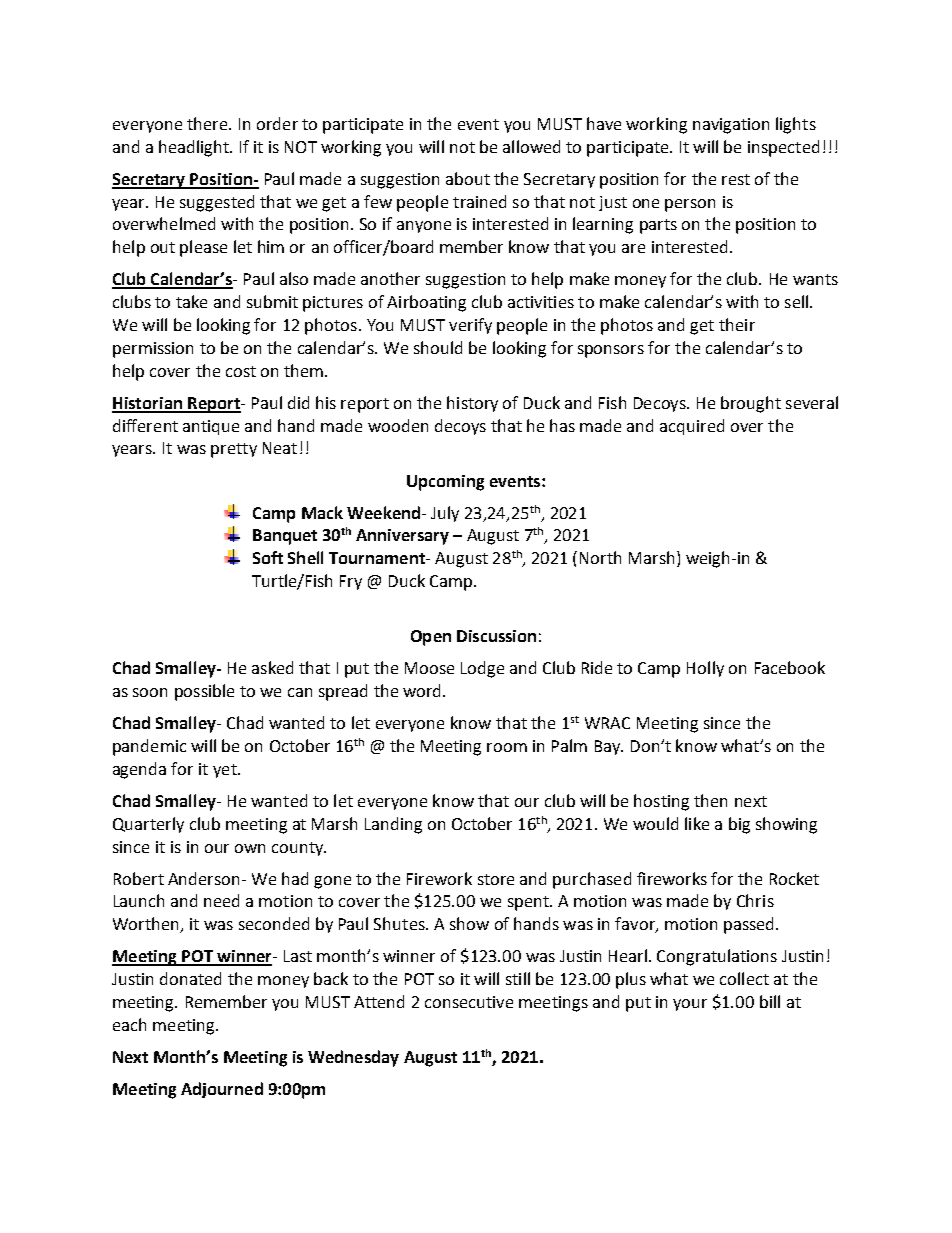  Describe the element at coordinates (469, 1002) in the screenshot. I see `consecutive` at that location.
